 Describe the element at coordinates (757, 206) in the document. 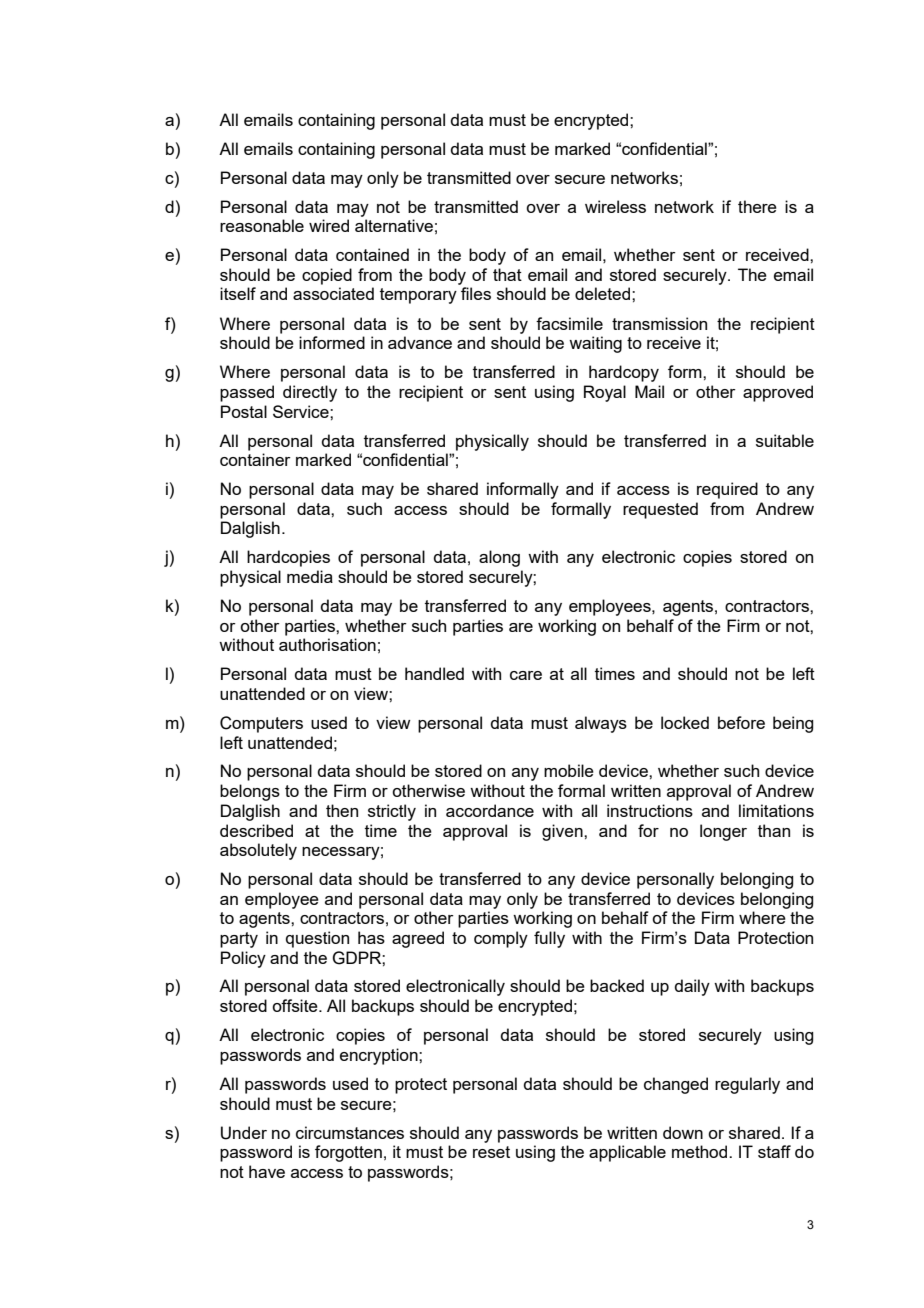

I see `there` at that location.
